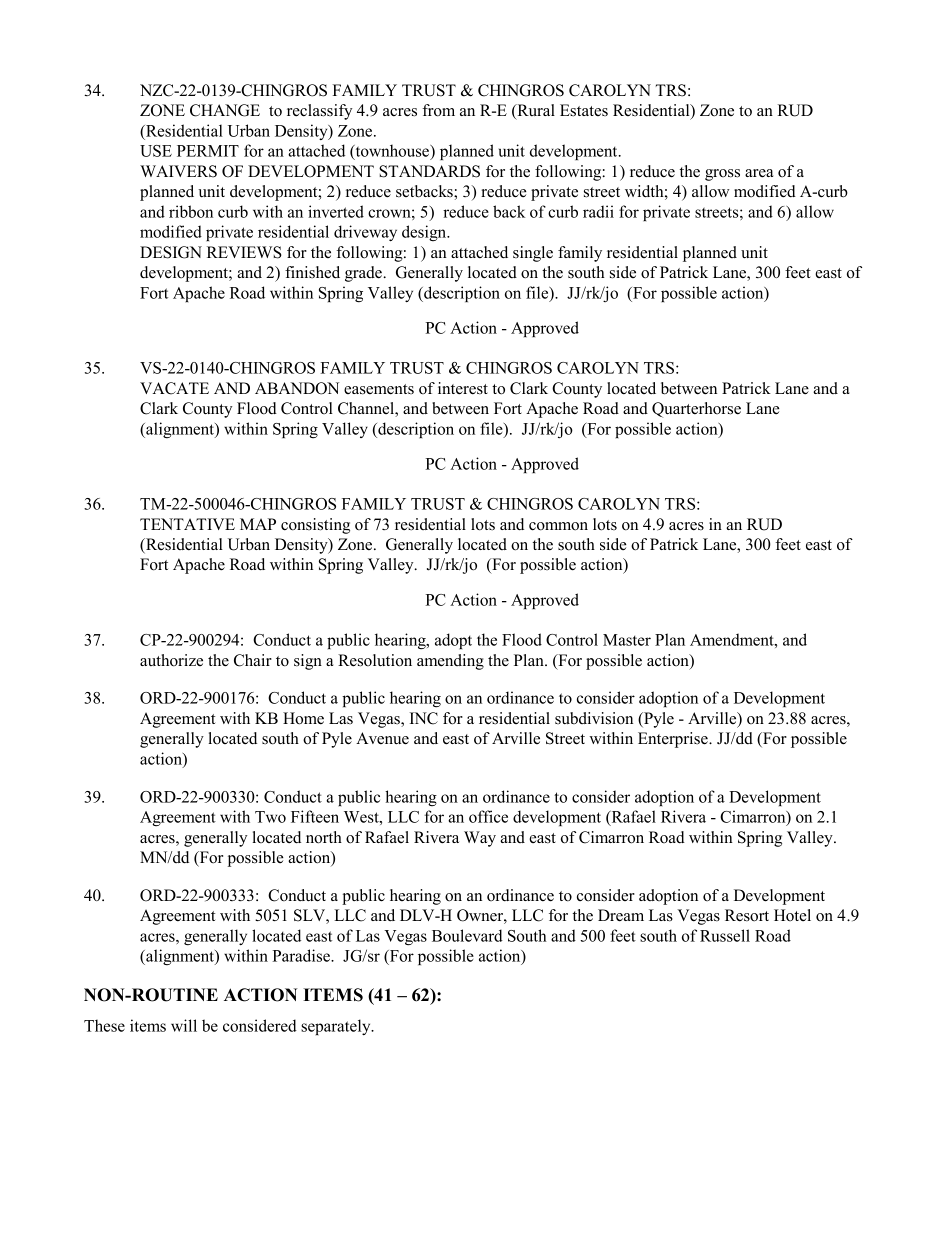 The width and height of the screenshot is (952, 1233). What do you see at coordinates (438, 110) in the screenshot?
I see `from` at bounding box center [438, 110].
